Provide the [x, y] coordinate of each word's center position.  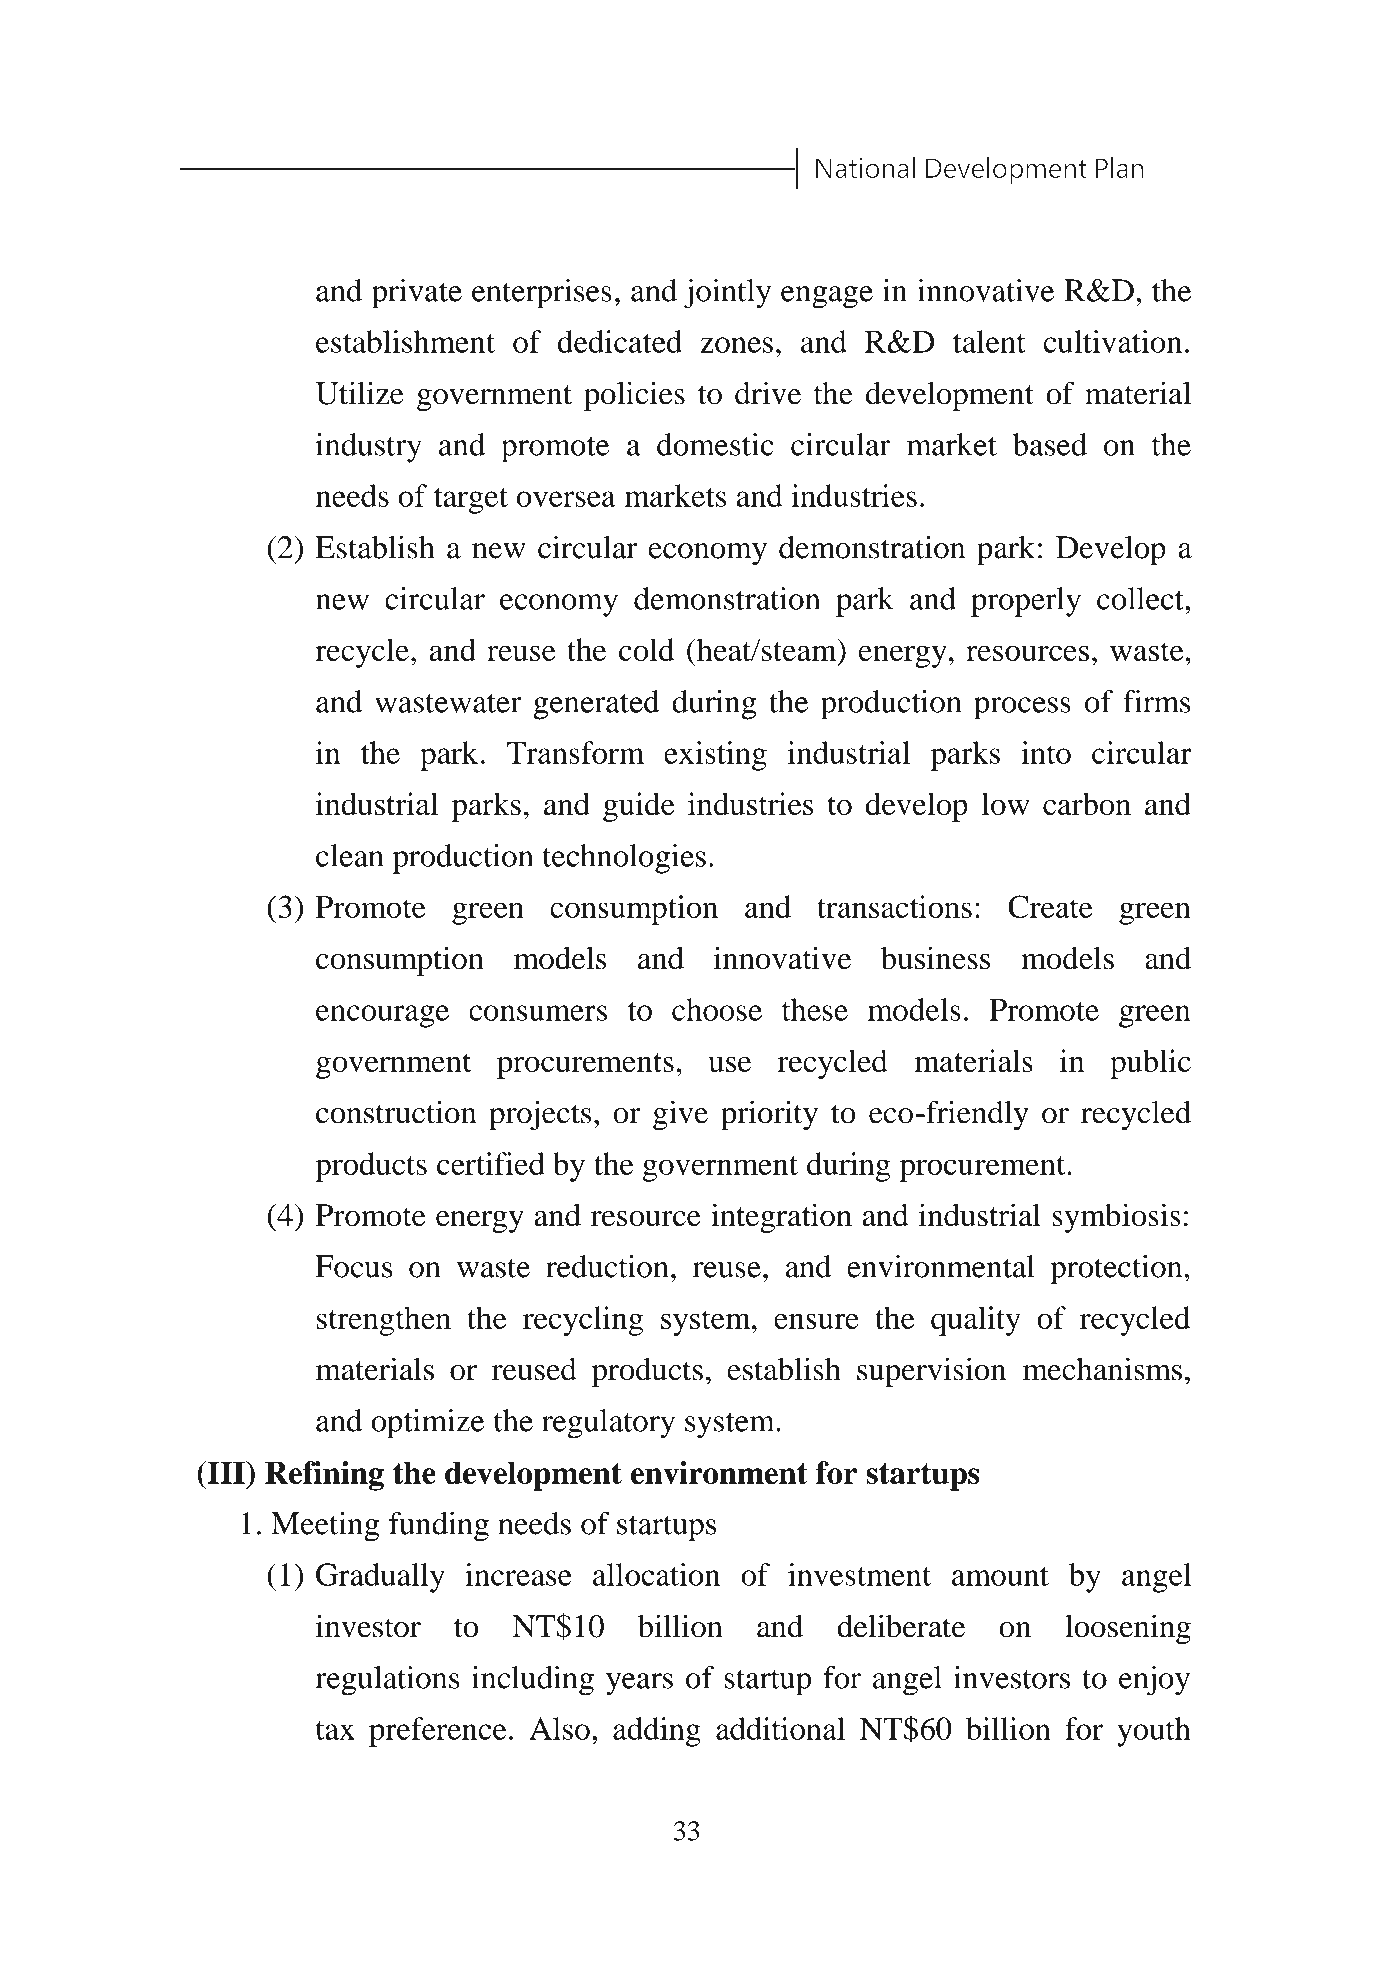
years [639, 1684]
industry [369, 448]
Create [1050, 906]
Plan [1120, 167]
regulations [387, 1681]
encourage [382, 1016]
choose [717, 1009]
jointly [727, 294]
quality [976, 1321]
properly [1026, 602]
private [417, 294]
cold [646, 649]
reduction [607, 1266]
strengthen [384, 1321]
